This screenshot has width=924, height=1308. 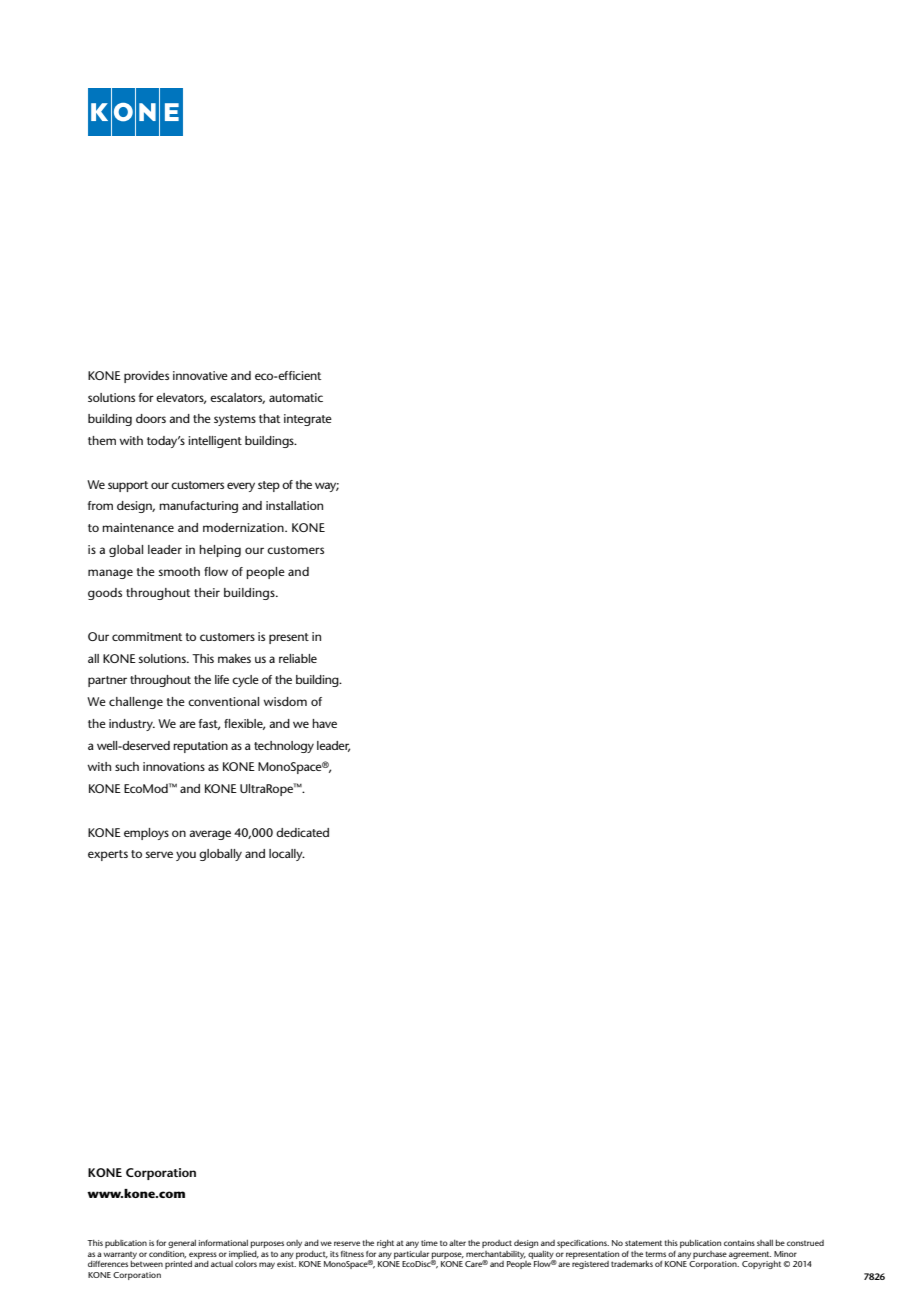 What do you see at coordinates (182, 1244) in the screenshot?
I see `general` at bounding box center [182, 1244].
